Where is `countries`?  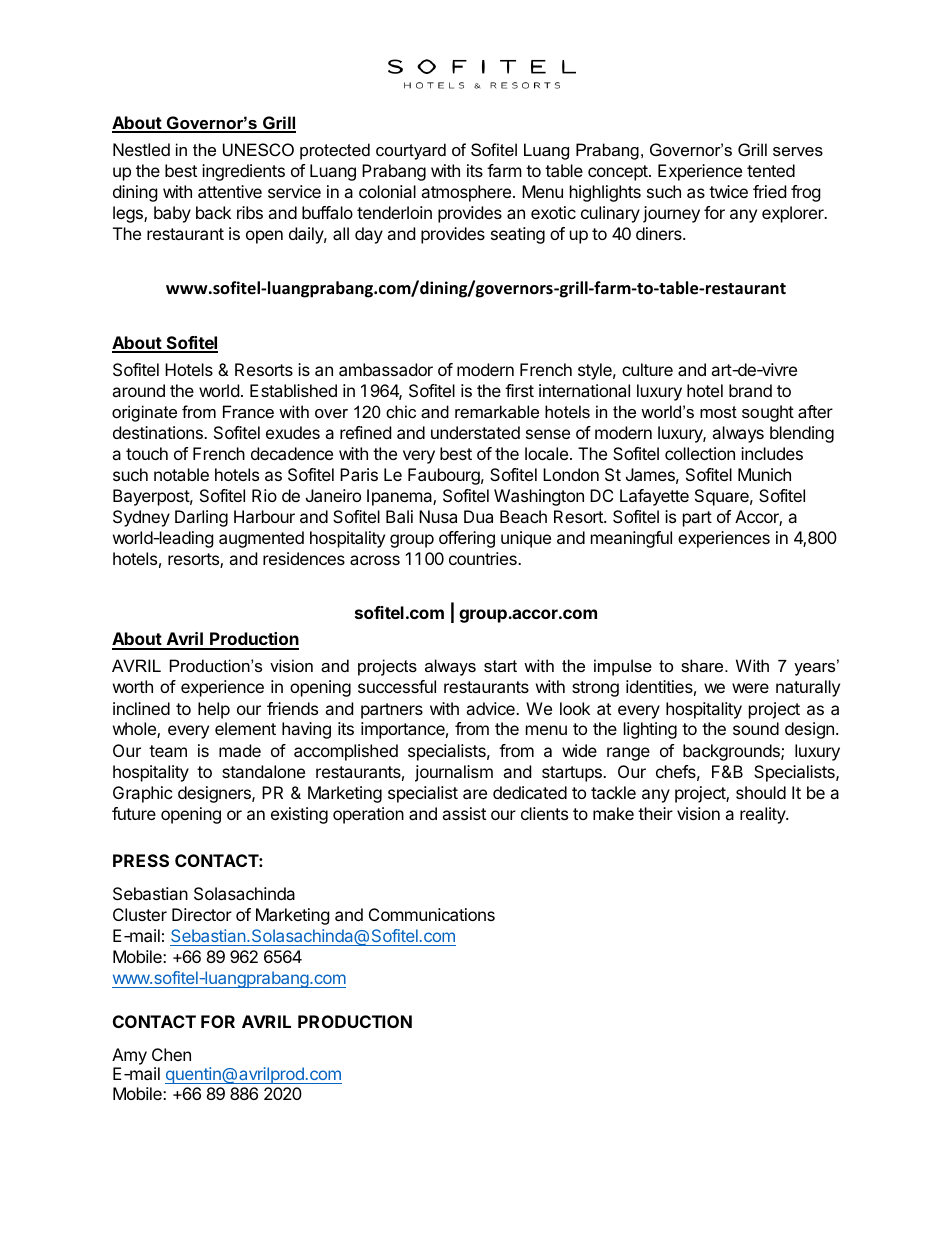 countries is located at coordinates (484, 558).
